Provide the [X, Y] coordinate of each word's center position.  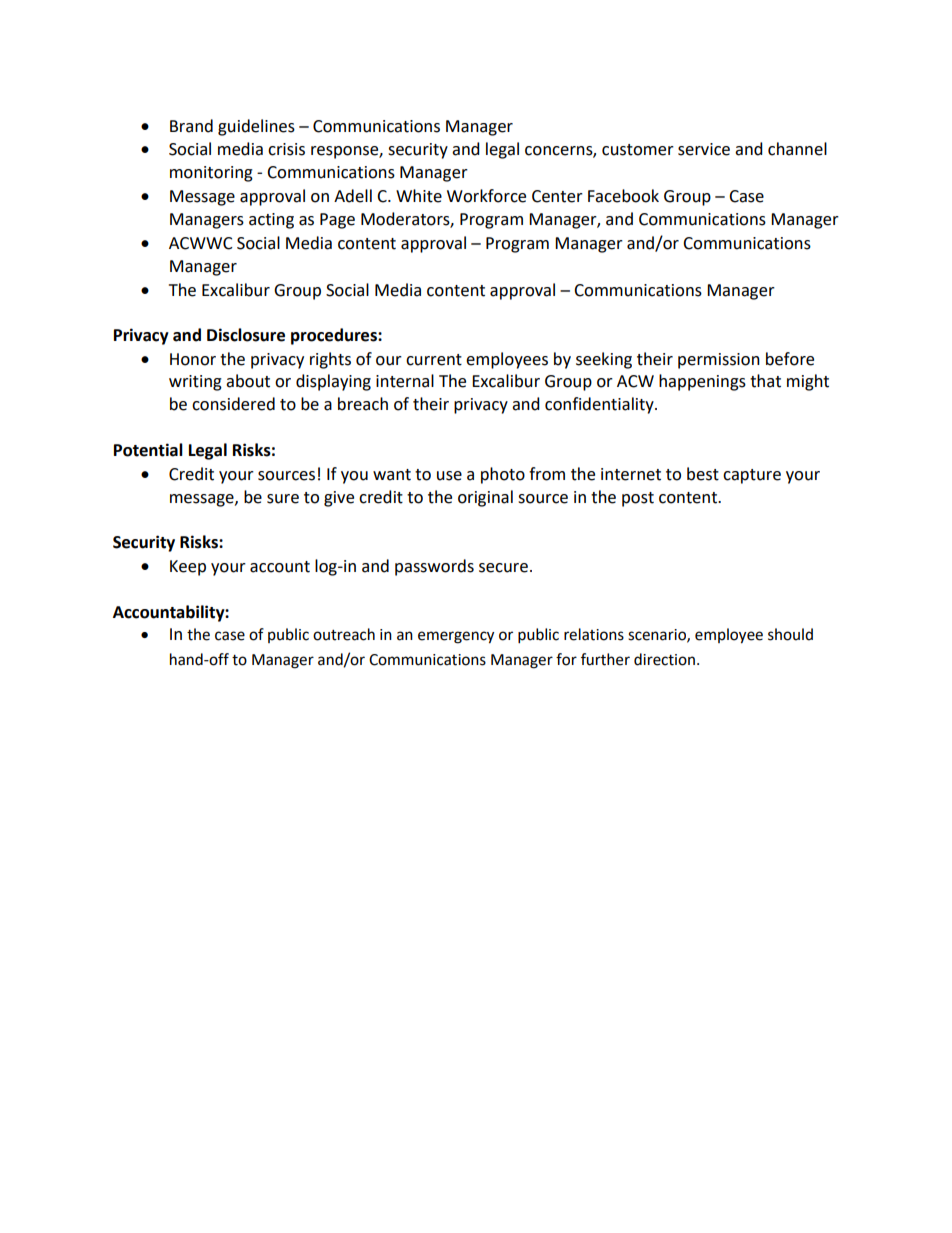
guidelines [256, 127]
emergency [456, 637]
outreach [344, 634]
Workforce [486, 196]
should [790, 634]
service [704, 149]
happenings [702, 382]
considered [233, 404]
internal [405, 381]
